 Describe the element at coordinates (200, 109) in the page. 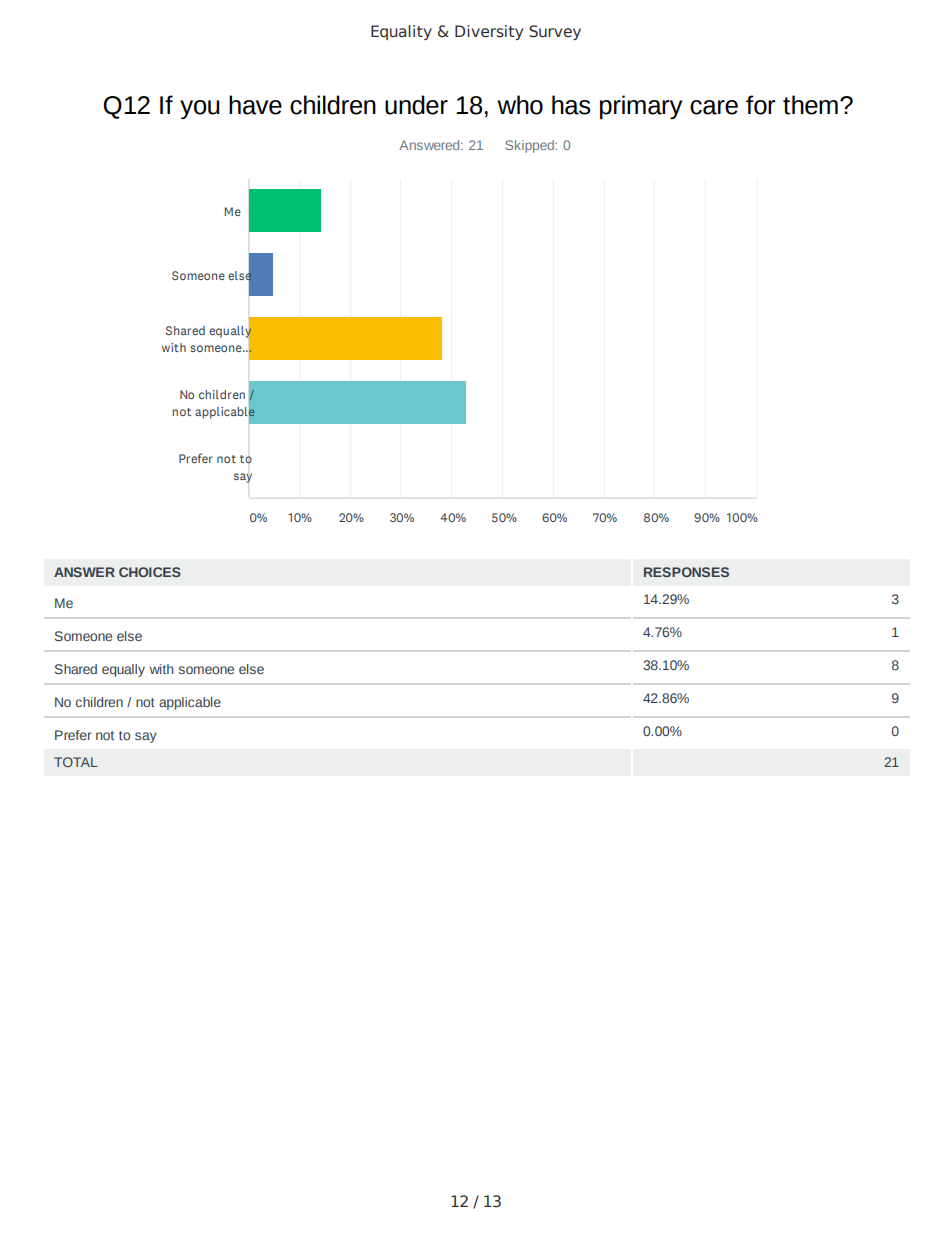

I see `you` at that location.
